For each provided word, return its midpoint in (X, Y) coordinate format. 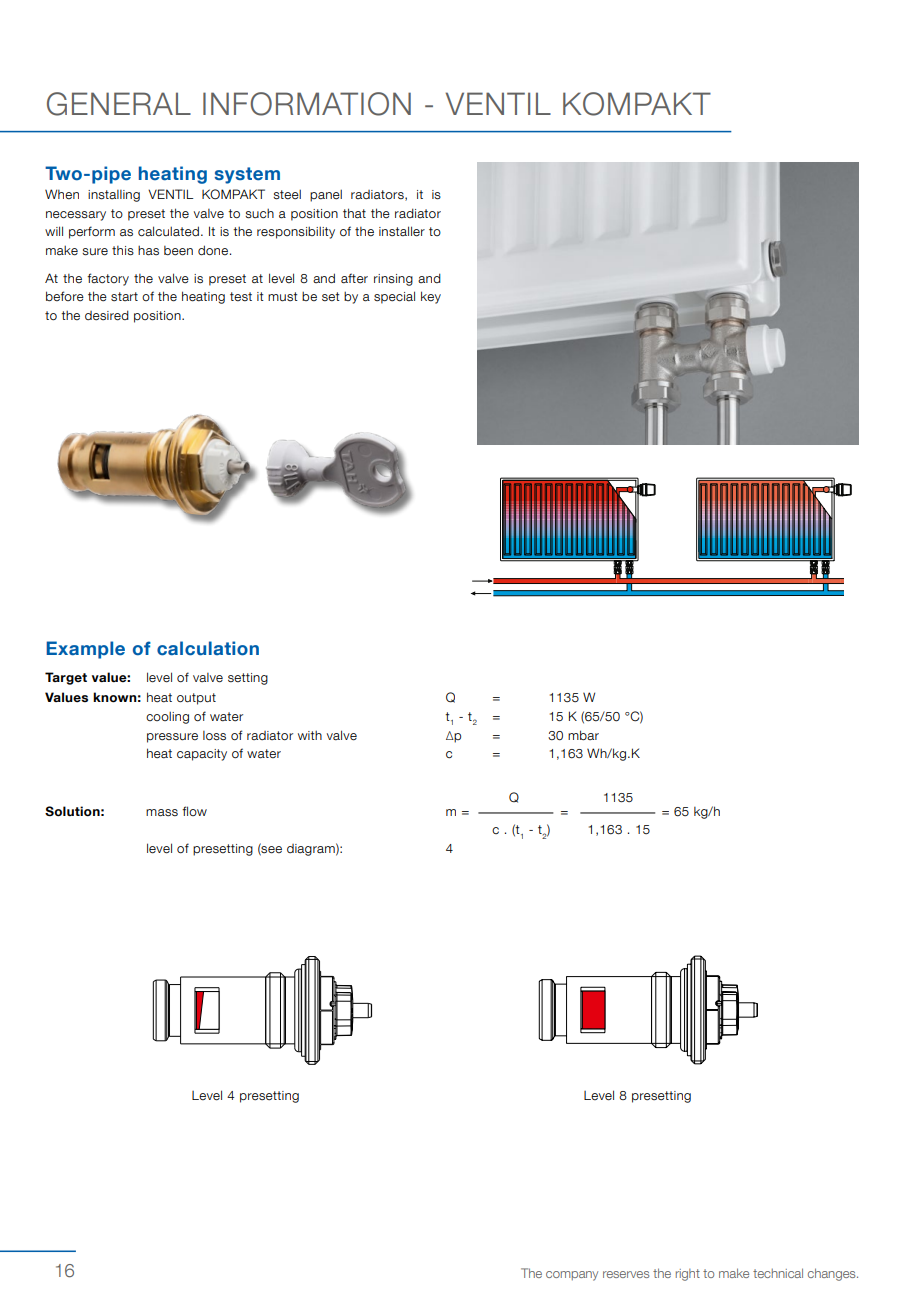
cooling (167, 717)
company (572, 1276)
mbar (583, 735)
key (431, 297)
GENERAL (119, 104)
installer (402, 231)
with (310, 735)
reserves (626, 1274)
